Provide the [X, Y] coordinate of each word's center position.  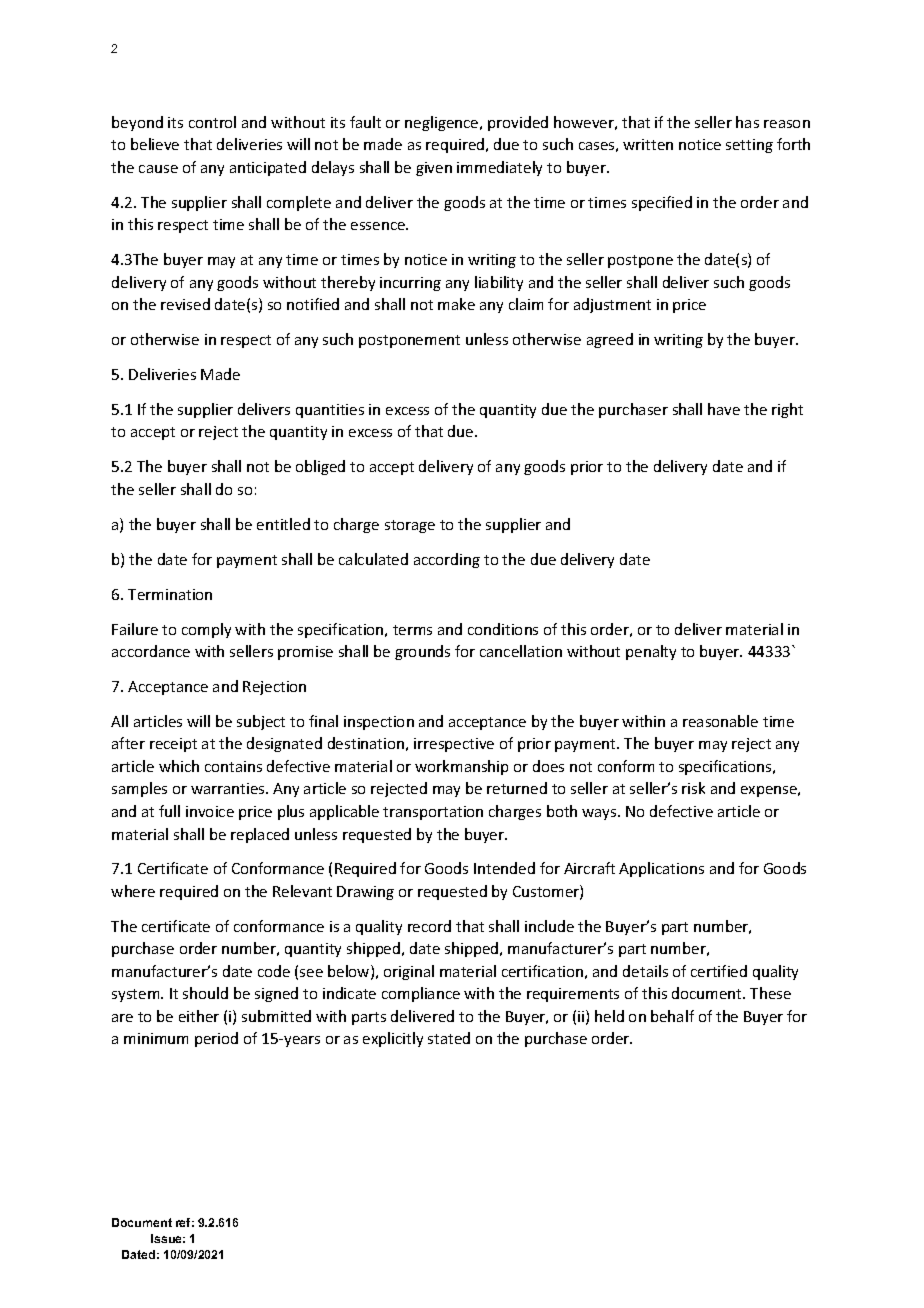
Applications [661, 869]
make [456, 304]
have [724, 409]
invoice [210, 811]
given [434, 169]
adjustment [612, 305]
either [199, 1016]
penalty [651, 652]
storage [410, 526]
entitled [283, 524]
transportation [433, 813]
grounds [422, 652]
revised [185, 304]
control [212, 122]
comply [206, 630]
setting [749, 146]
